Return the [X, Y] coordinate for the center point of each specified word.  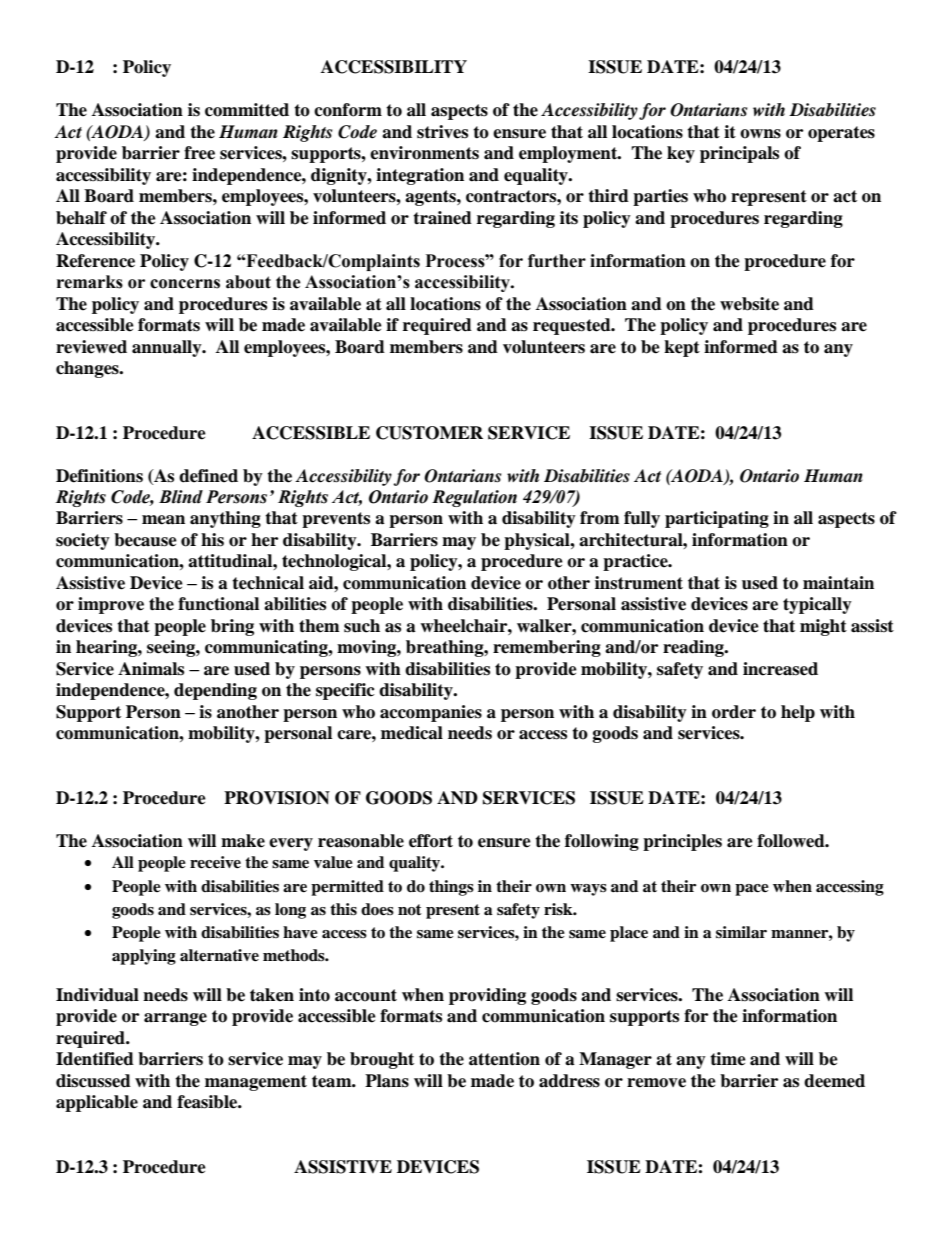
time [728, 1059]
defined [208, 476]
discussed [93, 1081]
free [199, 153]
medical [412, 733]
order [734, 712]
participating [717, 519]
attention [504, 1059]
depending [215, 691]
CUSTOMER [429, 433]
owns [760, 134]
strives [442, 132]
